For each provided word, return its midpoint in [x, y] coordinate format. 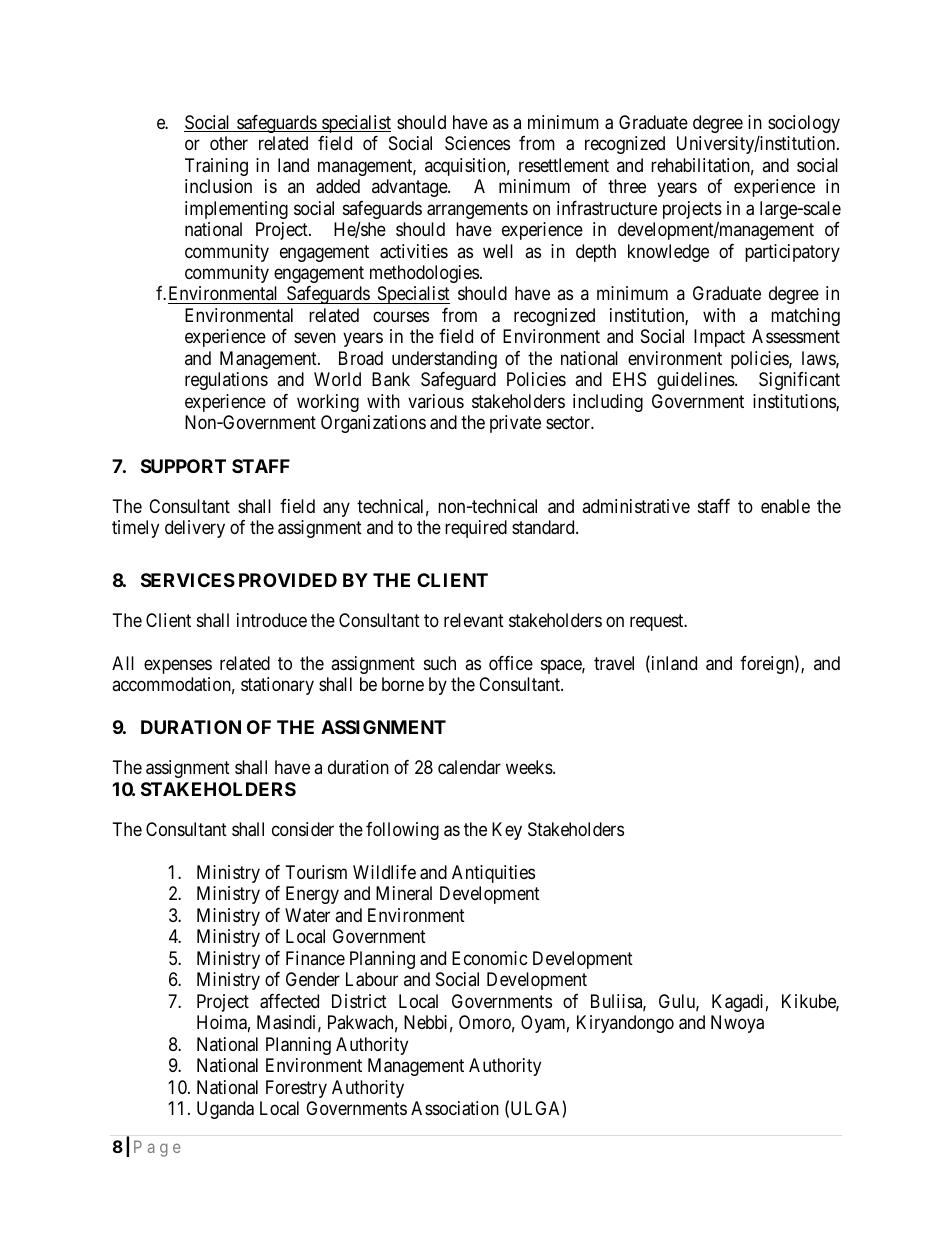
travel [614, 663]
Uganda [225, 1110]
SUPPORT [183, 466]
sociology [804, 124]
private [515, 424]
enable [785, 506]
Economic [490, 958]
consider [303, 829]
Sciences [477, 143]
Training [216, 167]
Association [455, 1108]
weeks [530, 767]
